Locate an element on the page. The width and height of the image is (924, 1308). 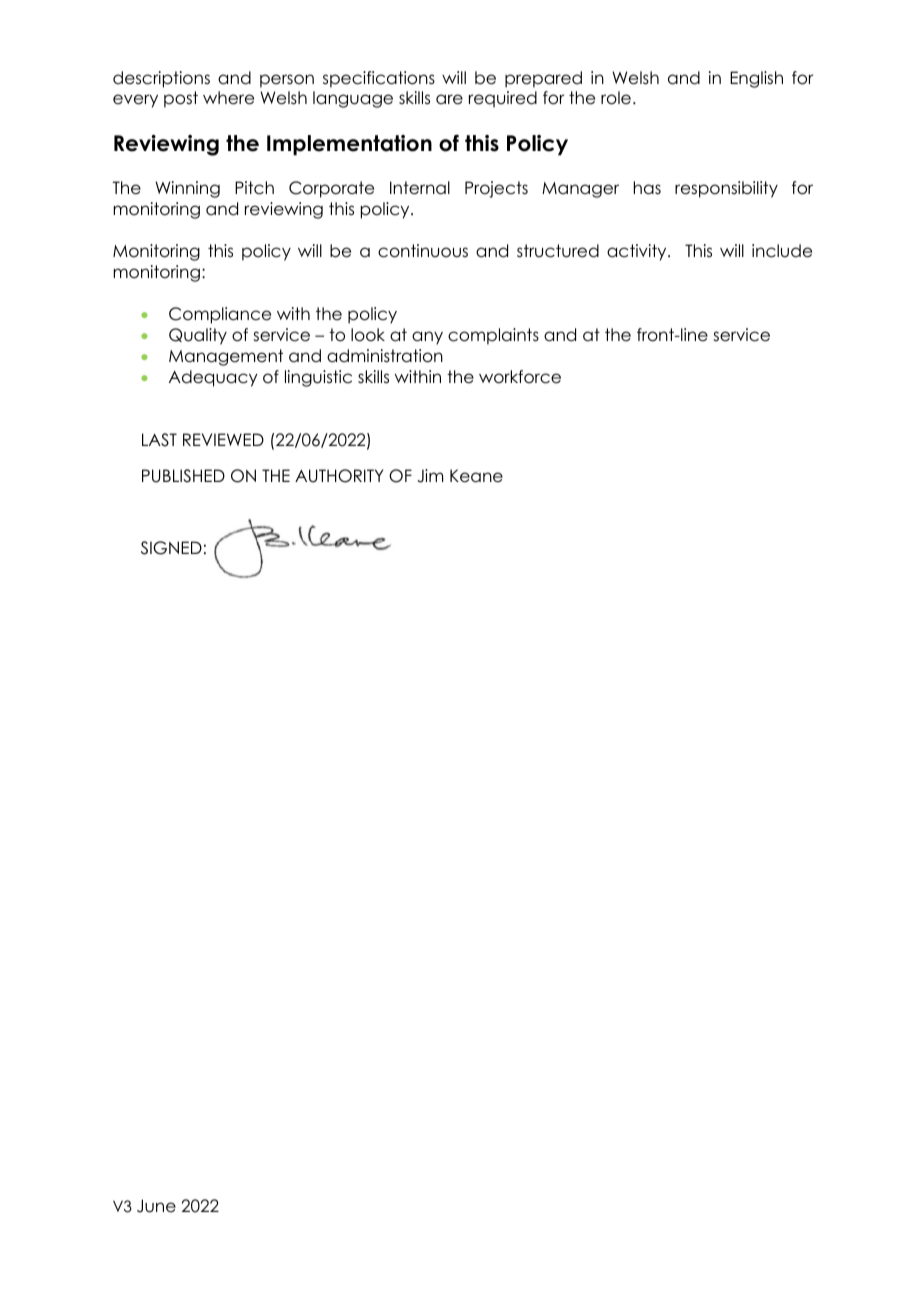
AUTHORITY is located at coordinates (339, 476).
